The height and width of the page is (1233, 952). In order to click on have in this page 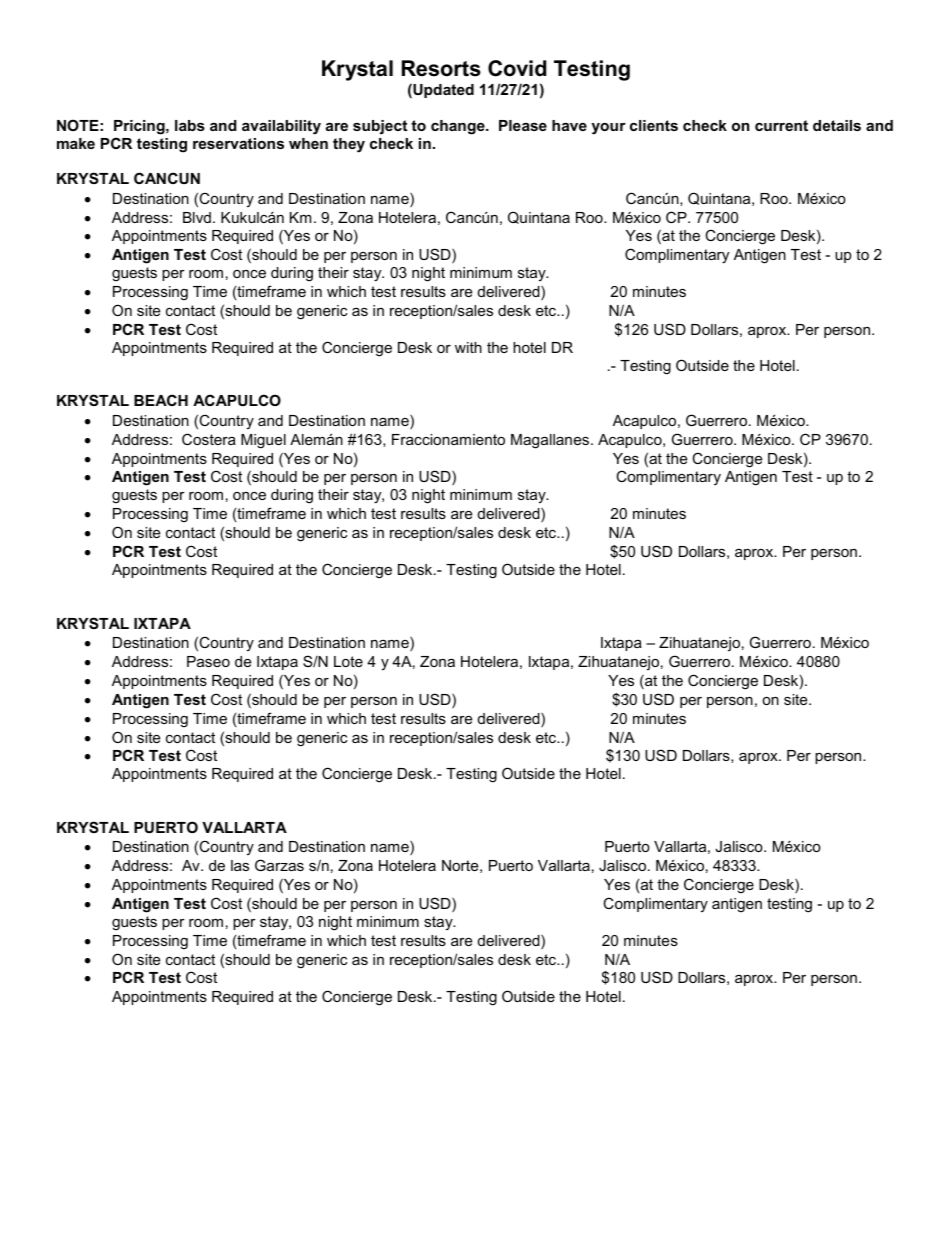, I will do `click(569, 125)`.
